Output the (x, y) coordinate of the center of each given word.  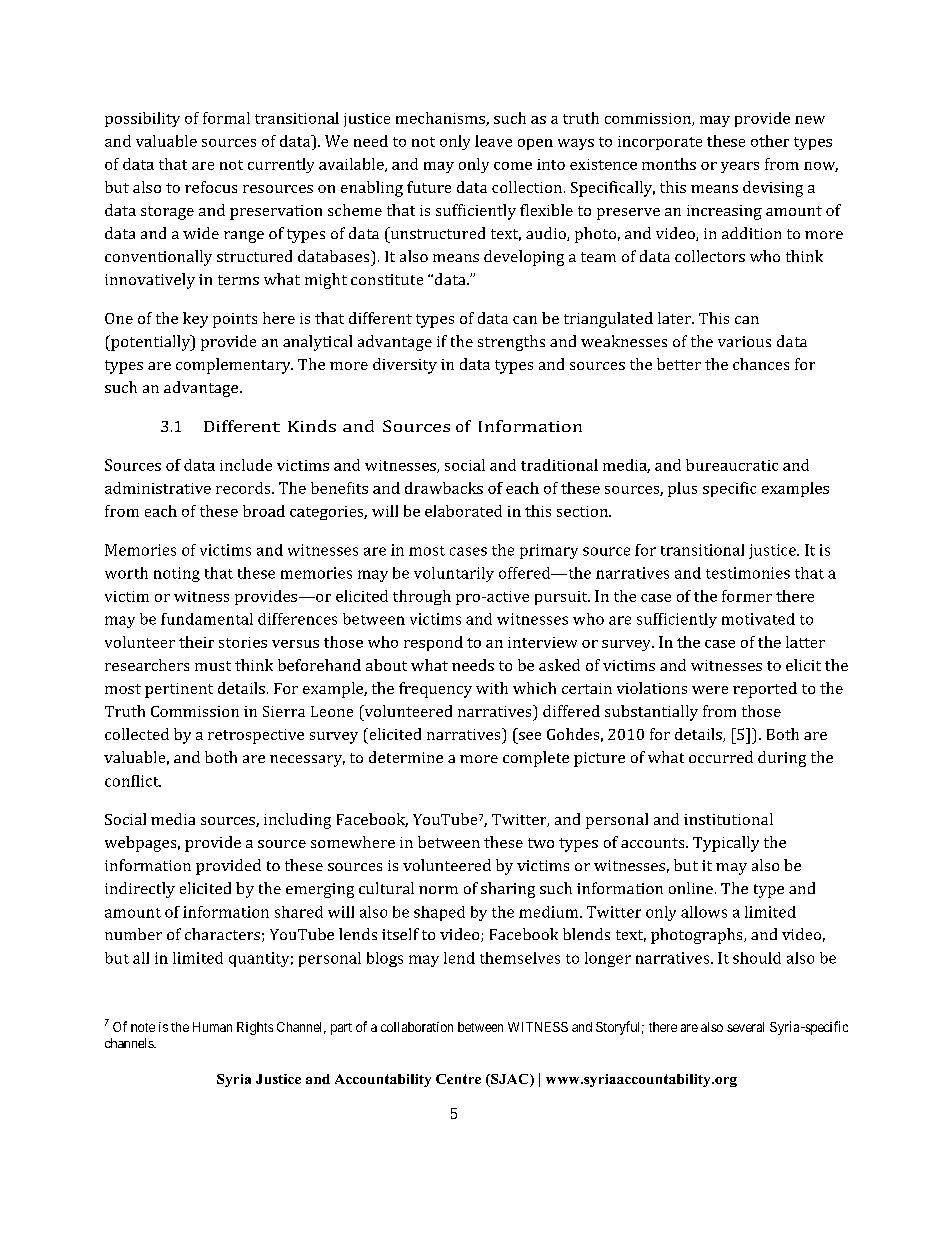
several (745, 1027)
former (747, 596)
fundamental (207, 619)
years (740, 167)
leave (493, 141)
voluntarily (454, 574)
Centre (458, 1079)
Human (212, 1027)
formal (226, 118)
